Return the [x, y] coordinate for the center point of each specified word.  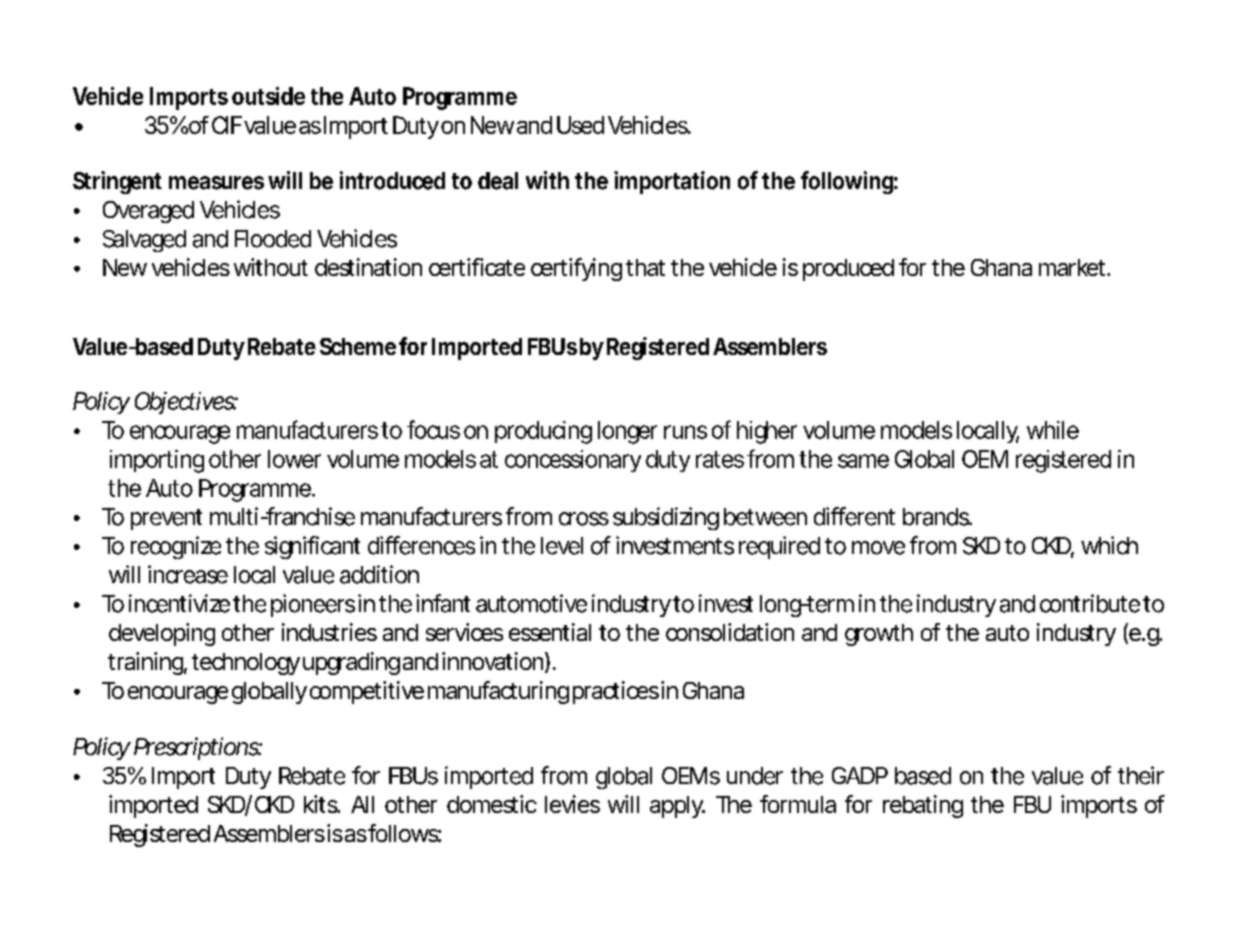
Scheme [358, 346]
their [1141, 775]
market [1073, 267]
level [562, 546]
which [1109, 545]
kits [321, 804]
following [847, 182]
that [645, 267]
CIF [227, 125]
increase [188, 574]
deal [498, 181]
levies [572, 804]
